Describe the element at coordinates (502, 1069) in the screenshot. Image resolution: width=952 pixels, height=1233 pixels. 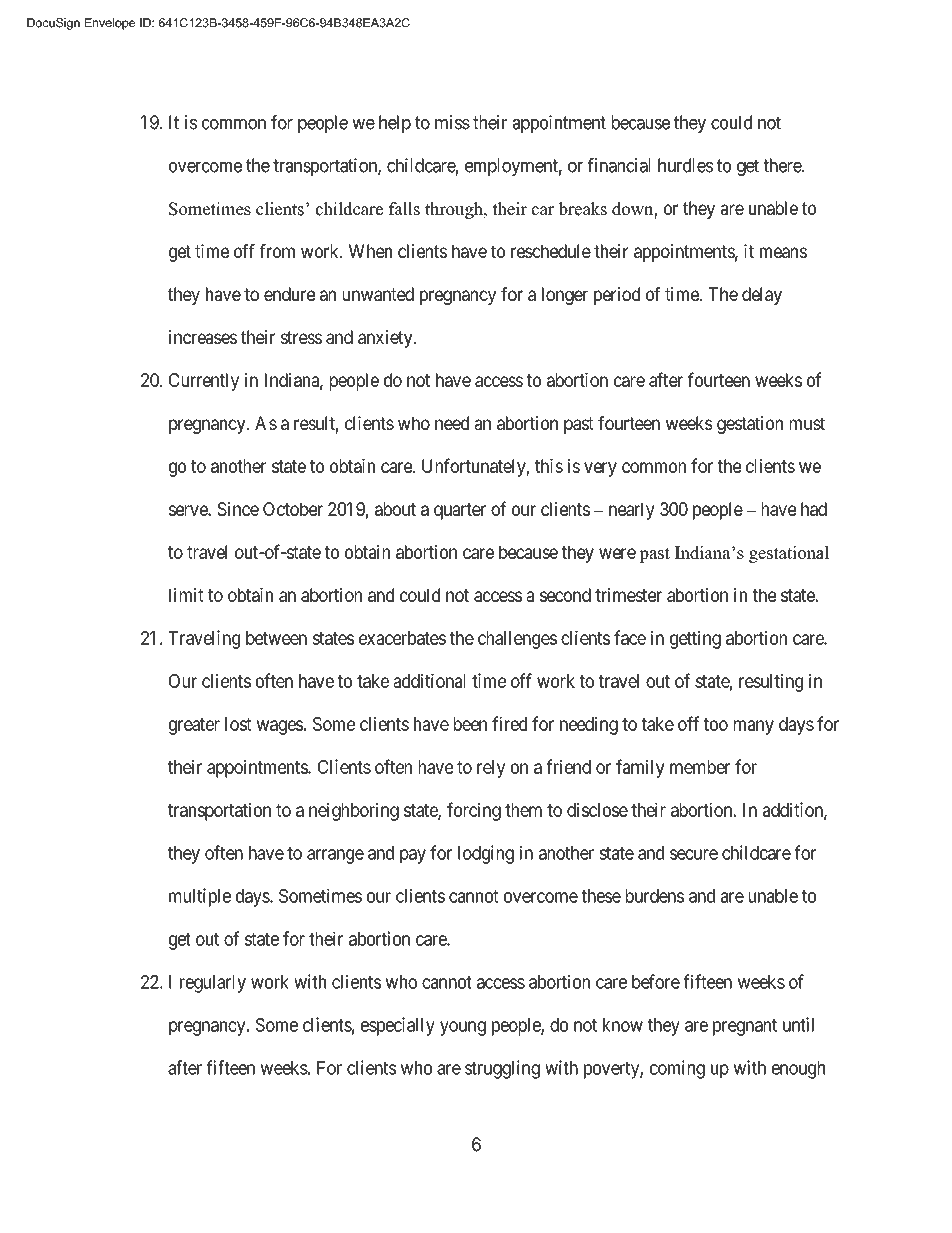
I see `struggling` at that location.
